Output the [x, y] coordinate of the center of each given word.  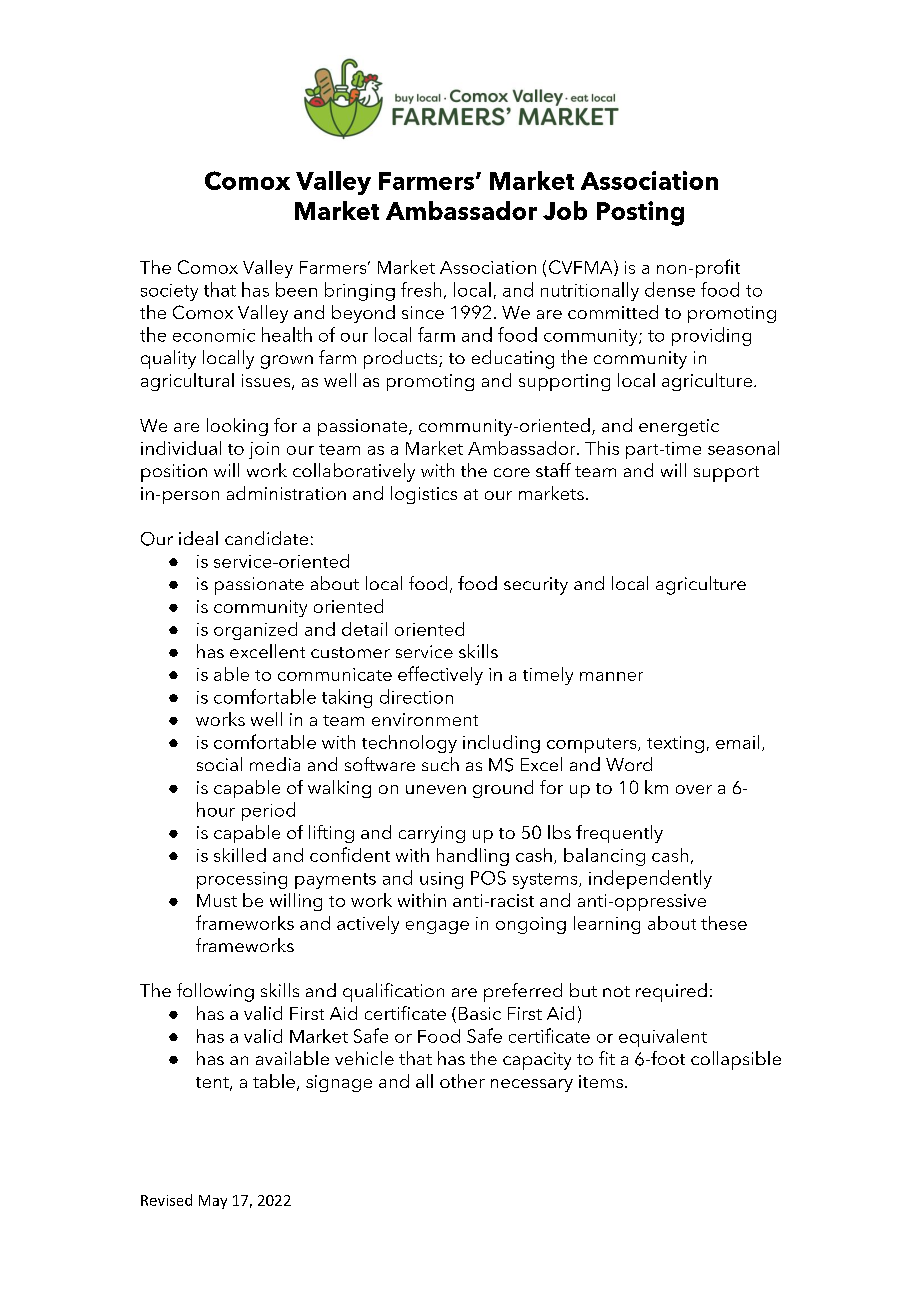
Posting [640, 213]
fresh [421, 289]
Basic [480, 1013]
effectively [440, 675]
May [213, 1202]
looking [237, 427]
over [694, 789]
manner [611, 676]
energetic [679, 427]
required [671, 992]
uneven [436, 789]
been [296, 289]
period [268, 811]
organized [255, 631]
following [215, 992]
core [512, 472]
